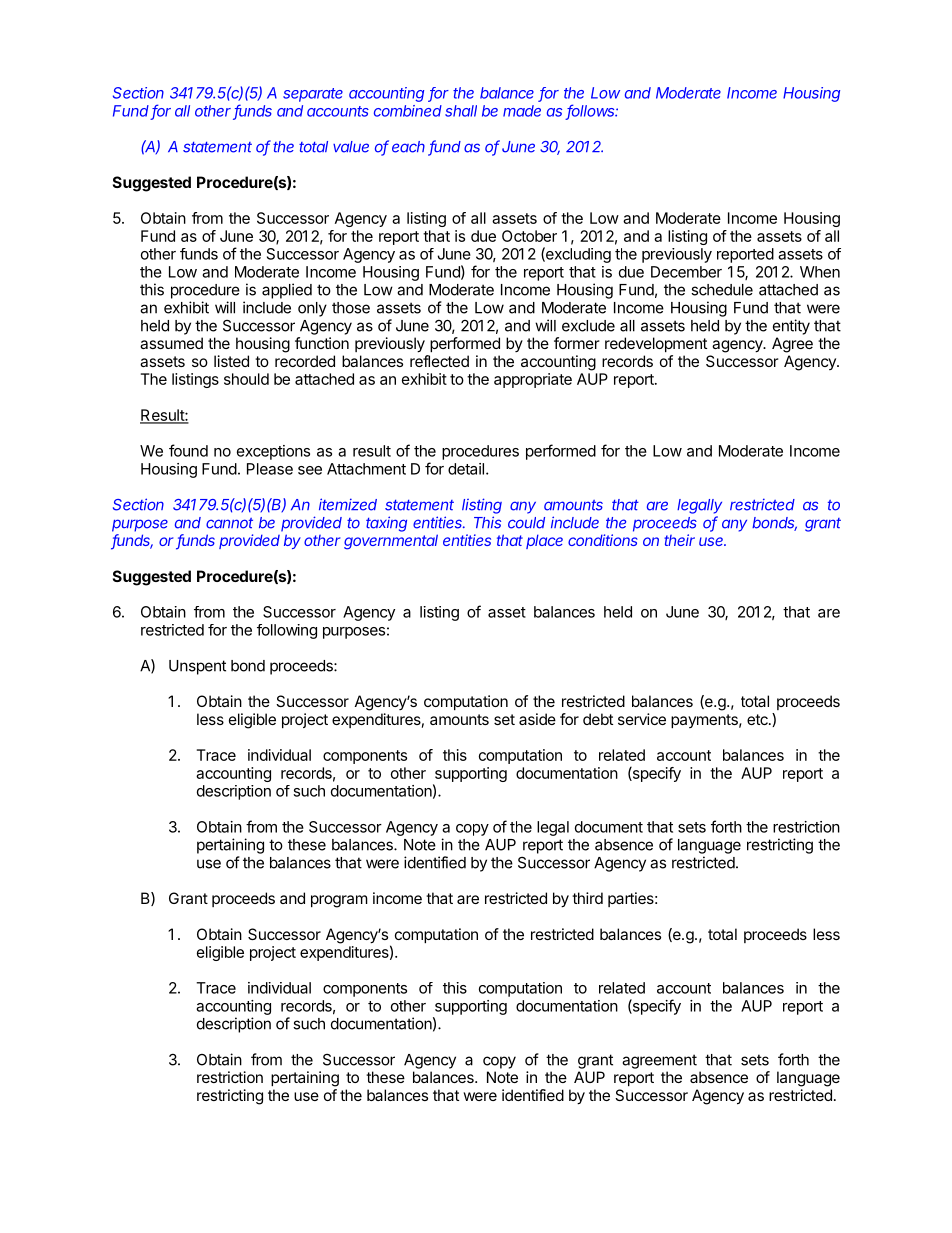 This page has width=952, height=1233. I want to click on December, so click(686, 272).
